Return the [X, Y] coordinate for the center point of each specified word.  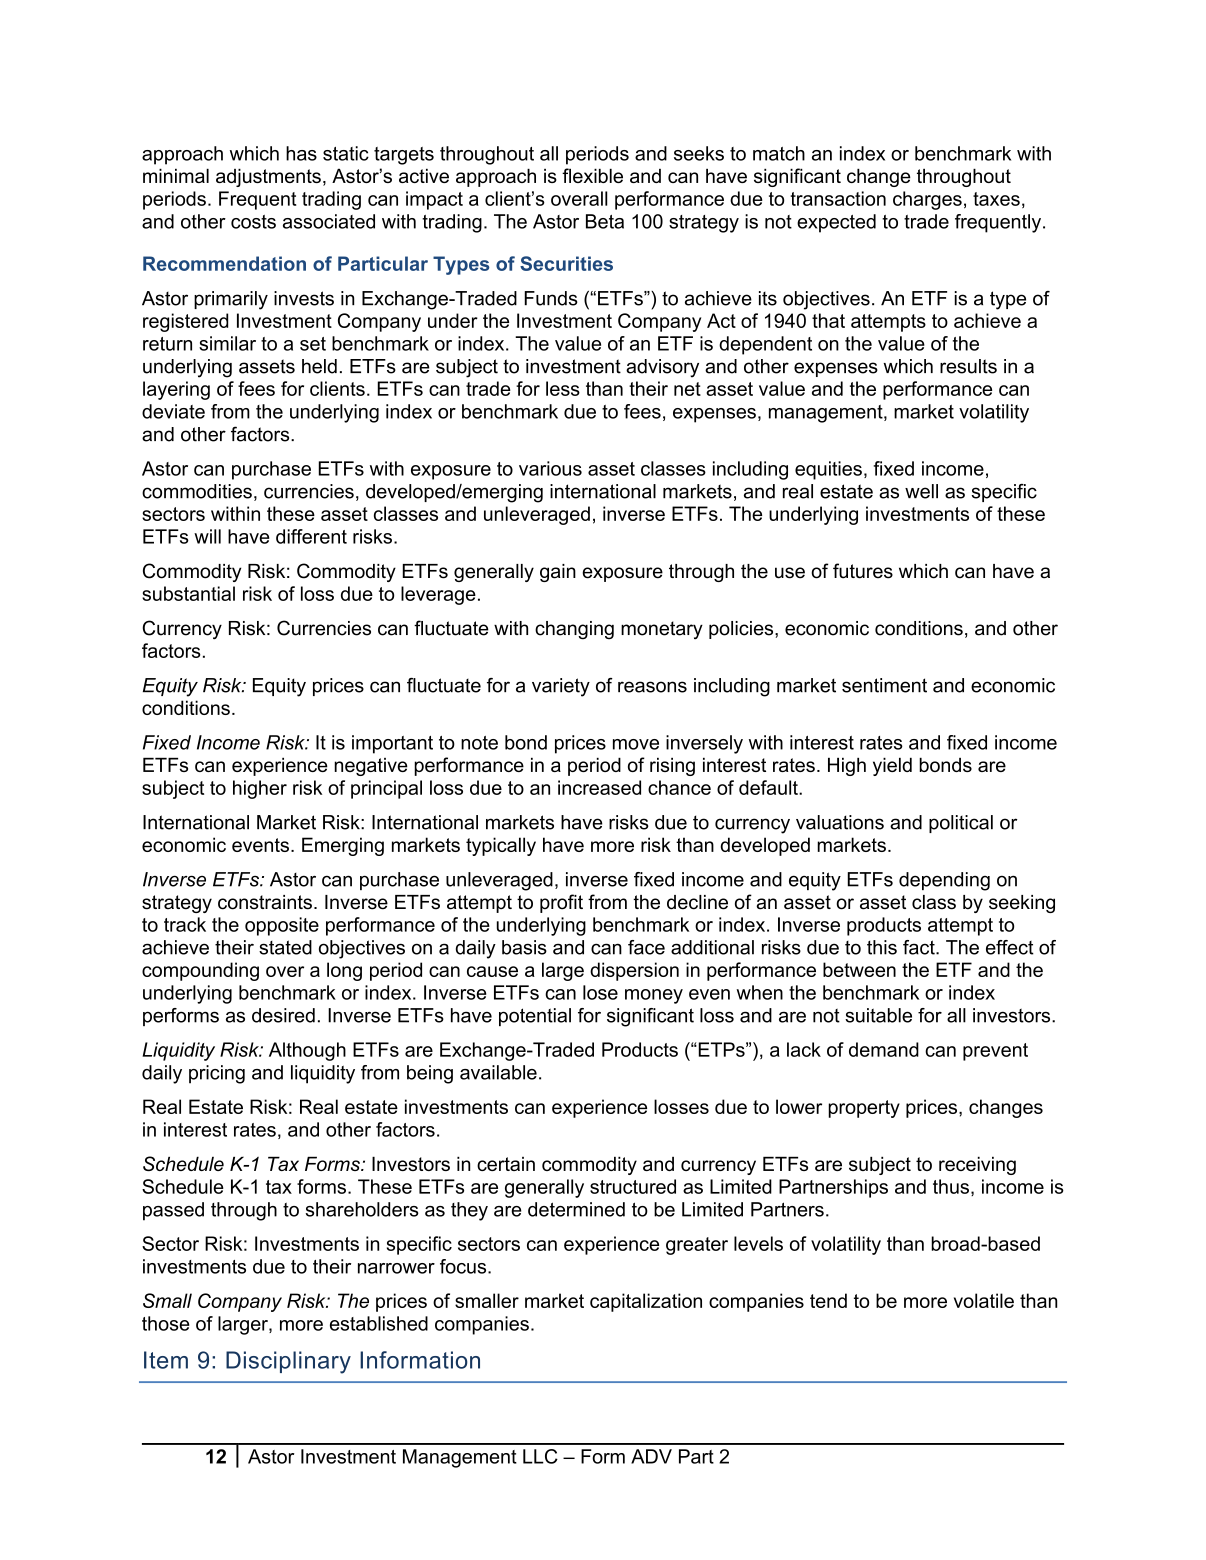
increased [599, 787]
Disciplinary [288, 1362]
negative [371, 767]
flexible [592, 175]
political [961, 824]
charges [927, 200]
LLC [540, 1456]
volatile [984, 1300]
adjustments [268, 177]
